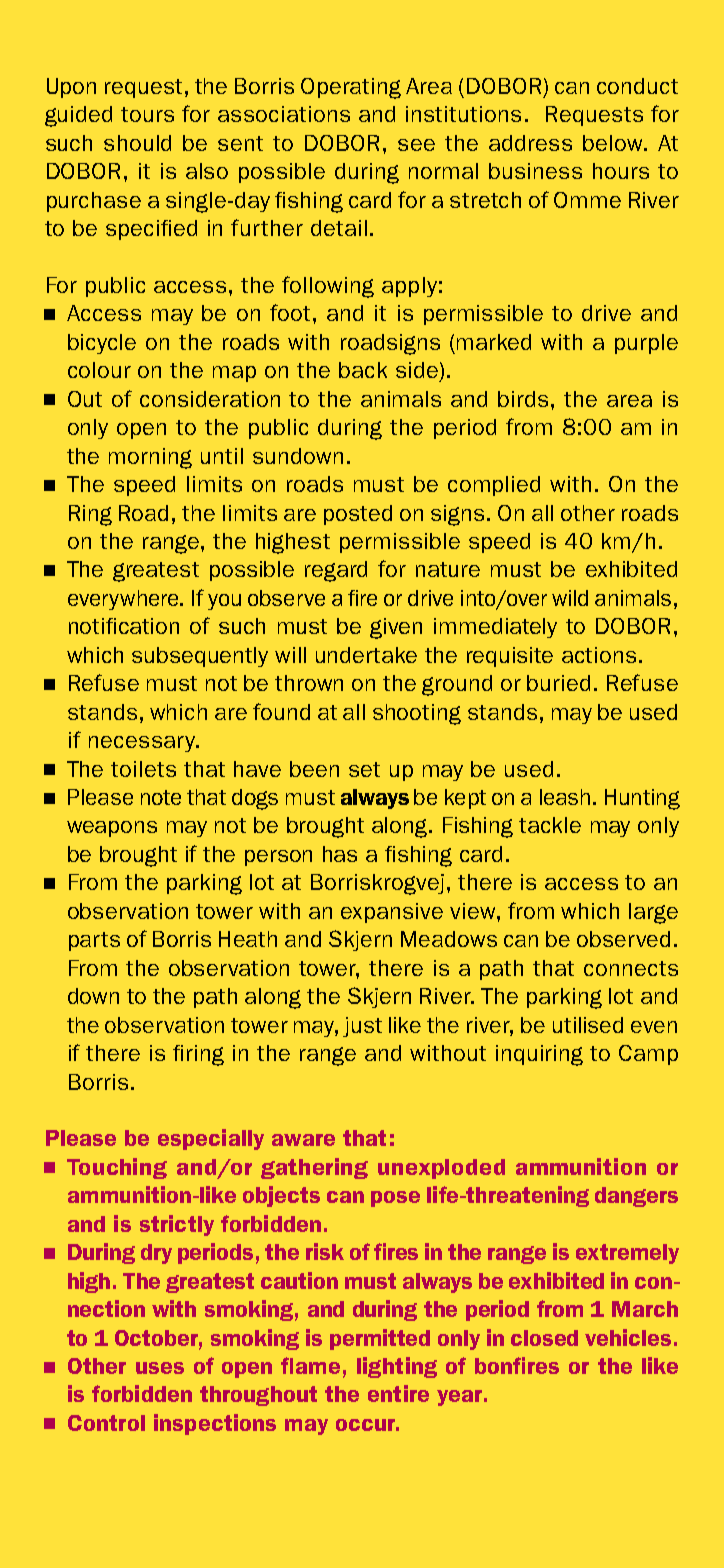 This screenshot has height=1568, width=724. Describe the element at coordinates (362, 1027) in the screenshot. I see `just` at that location.
